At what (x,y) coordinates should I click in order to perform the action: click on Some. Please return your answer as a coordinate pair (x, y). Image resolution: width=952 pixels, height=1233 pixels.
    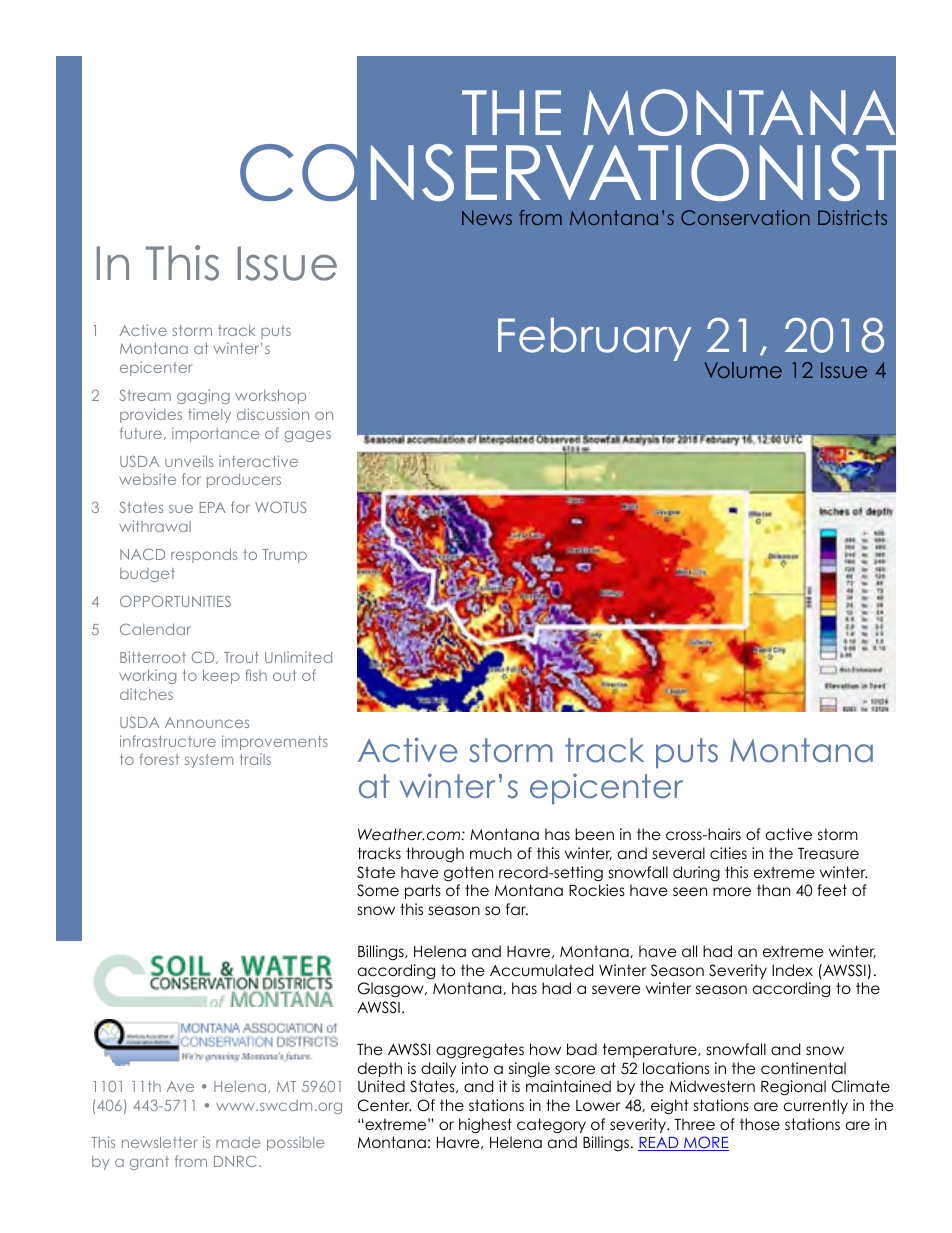
    Looking at the image, I should click on (378, 890).
